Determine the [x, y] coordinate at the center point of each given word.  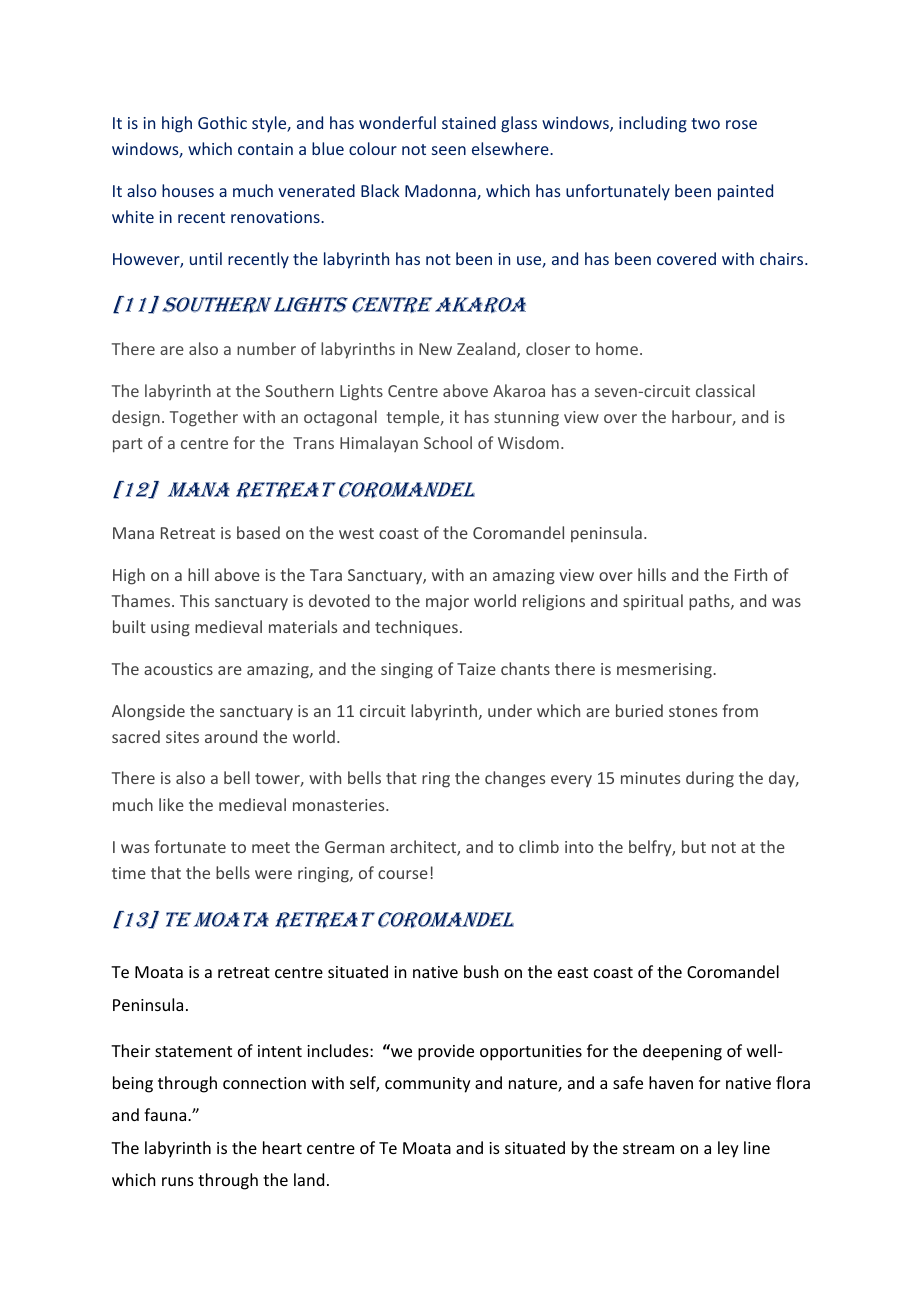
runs [178, 1181]
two [705, 123]
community [428, 1085]
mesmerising [665, 671]
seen [449, 150]
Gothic [222, 122]
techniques [416, 628]
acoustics [178, 669]
